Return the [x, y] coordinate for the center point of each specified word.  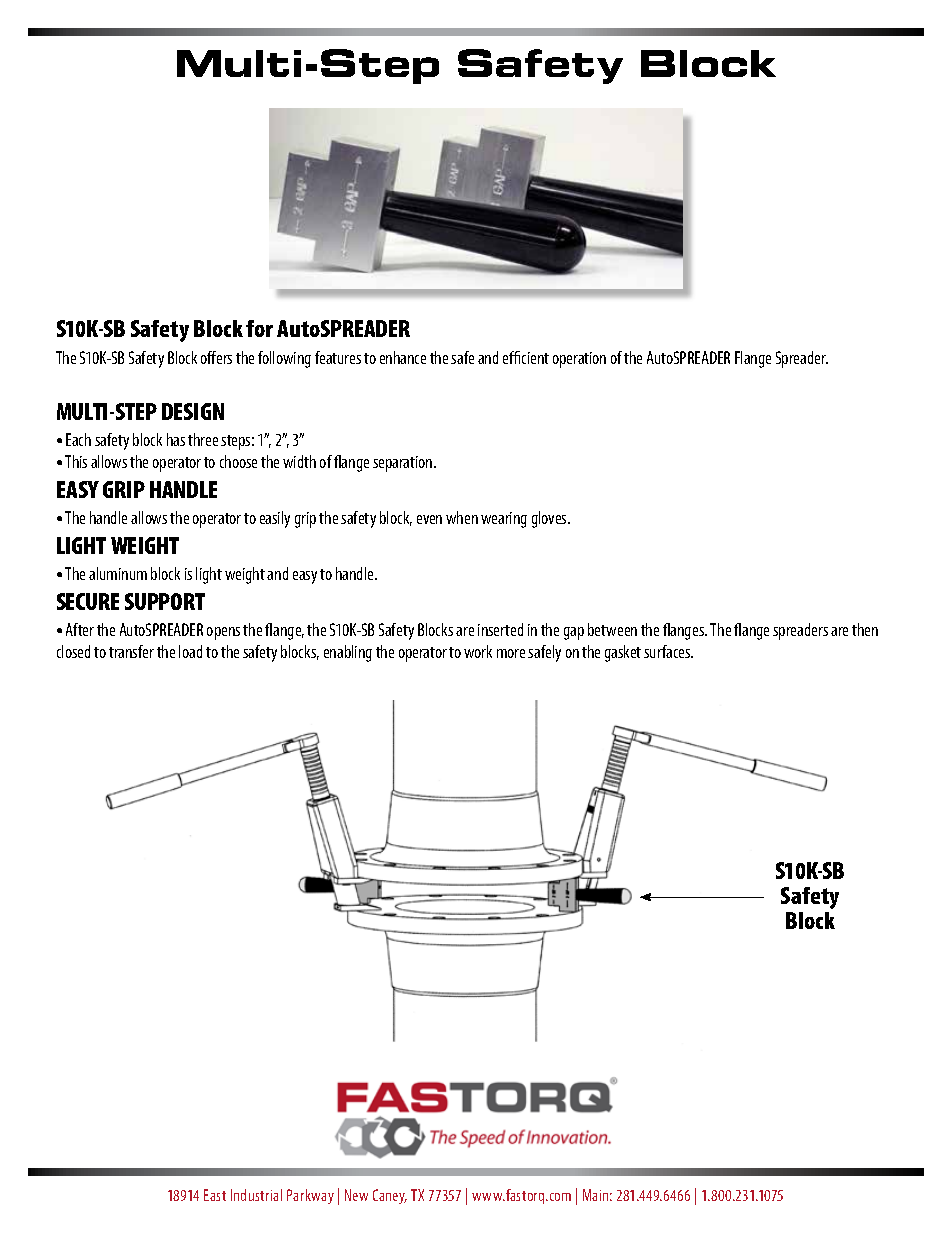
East [215, 1195]
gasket [623, 653]
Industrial [256, 1195]
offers [216, 357]
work [478, 651]
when [462, 517]
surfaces [668, 651]
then [865, 629]
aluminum [118, 573]
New [356, 1195]
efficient [526, 357]
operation [579, 360]
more [511, 653]
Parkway [310, 1196]
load [190, 651]
